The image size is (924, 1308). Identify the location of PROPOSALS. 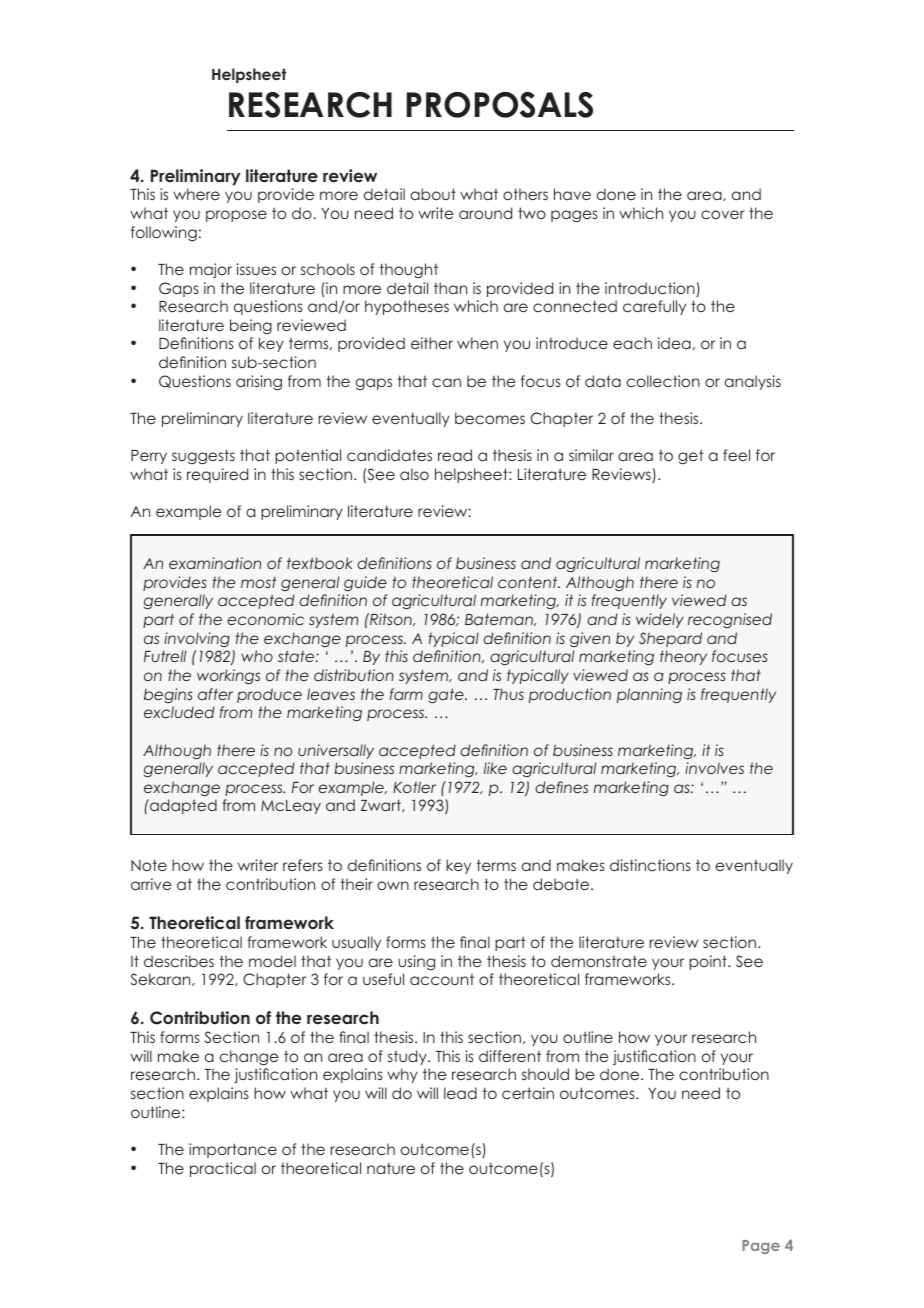
(499, 105).
